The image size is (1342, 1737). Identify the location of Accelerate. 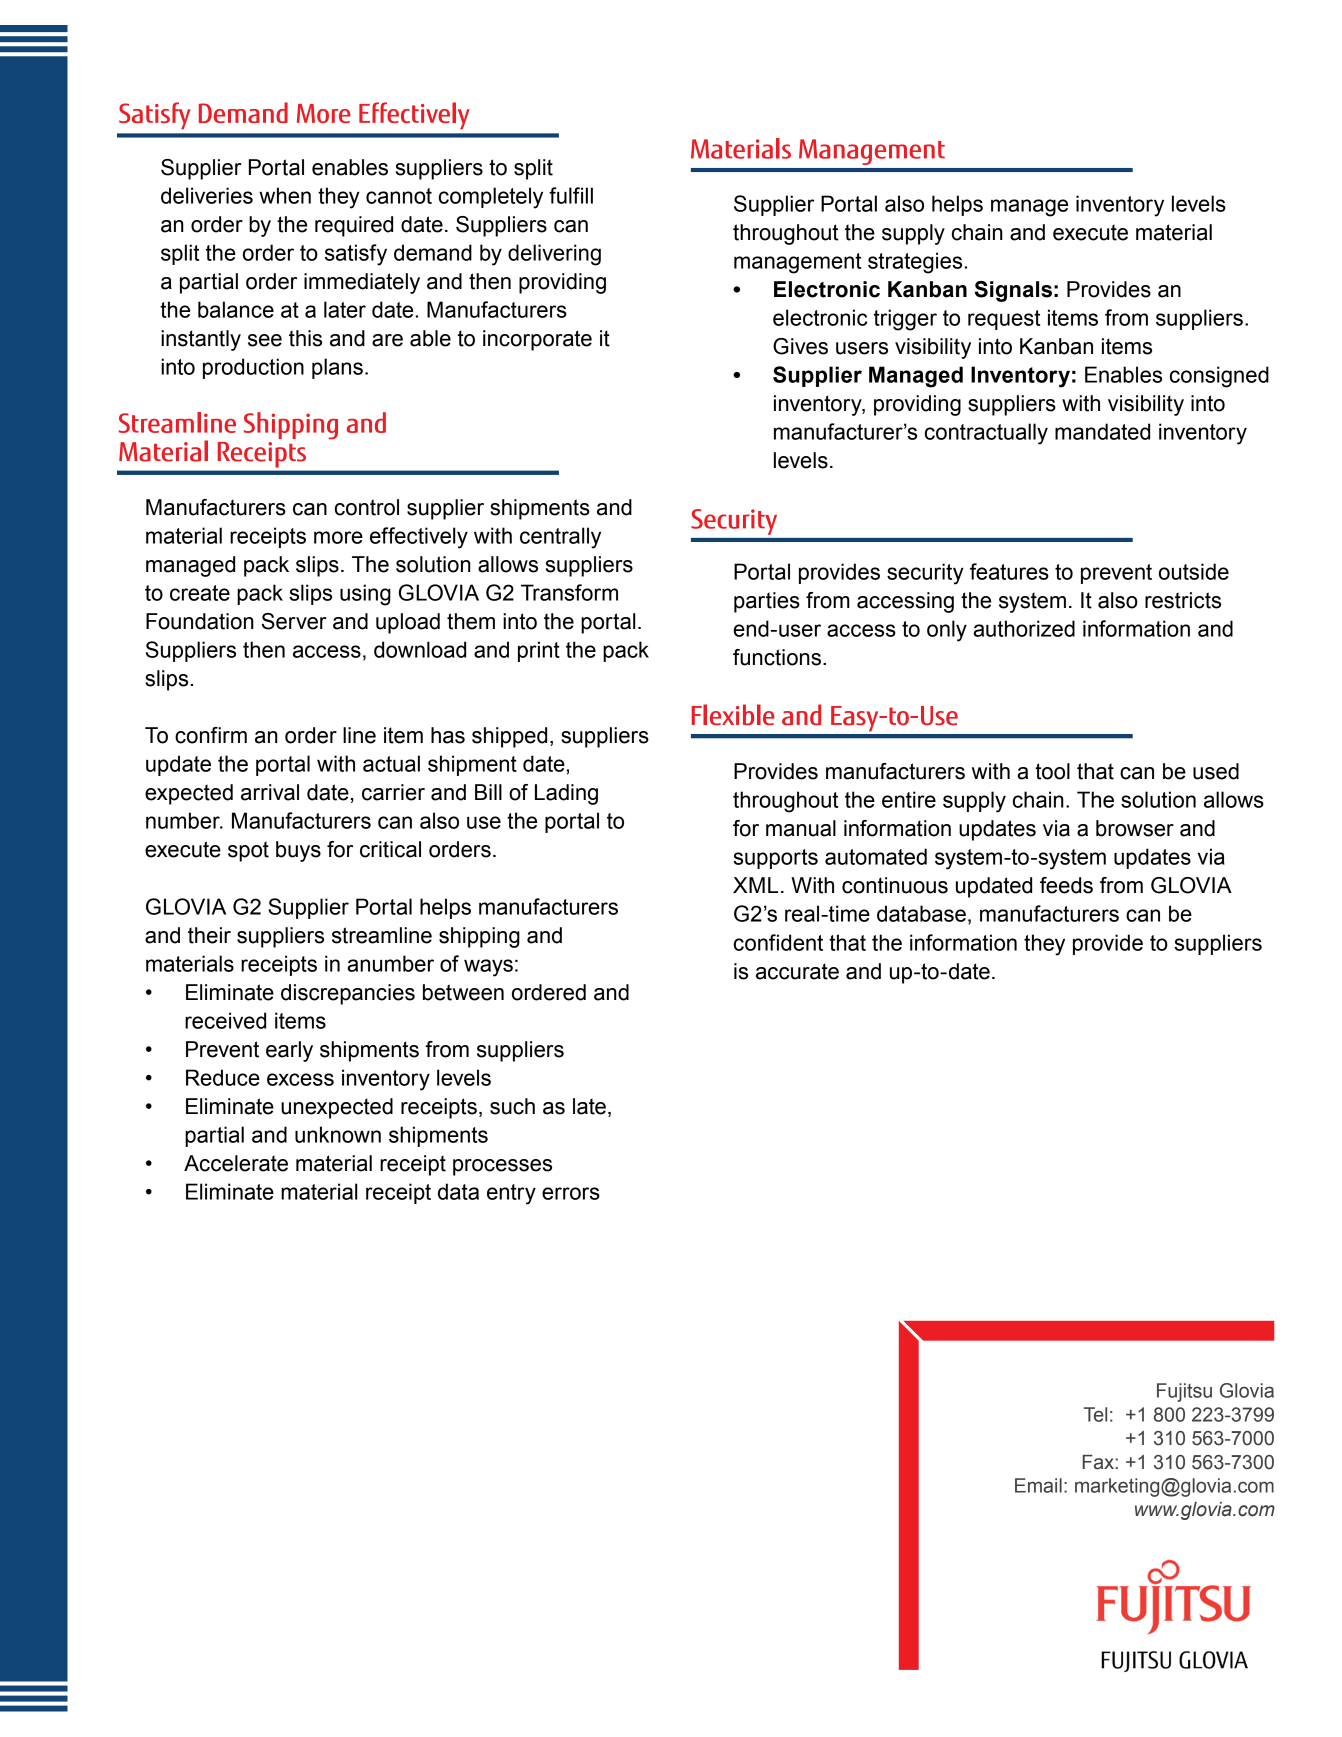
(236, 1163).
